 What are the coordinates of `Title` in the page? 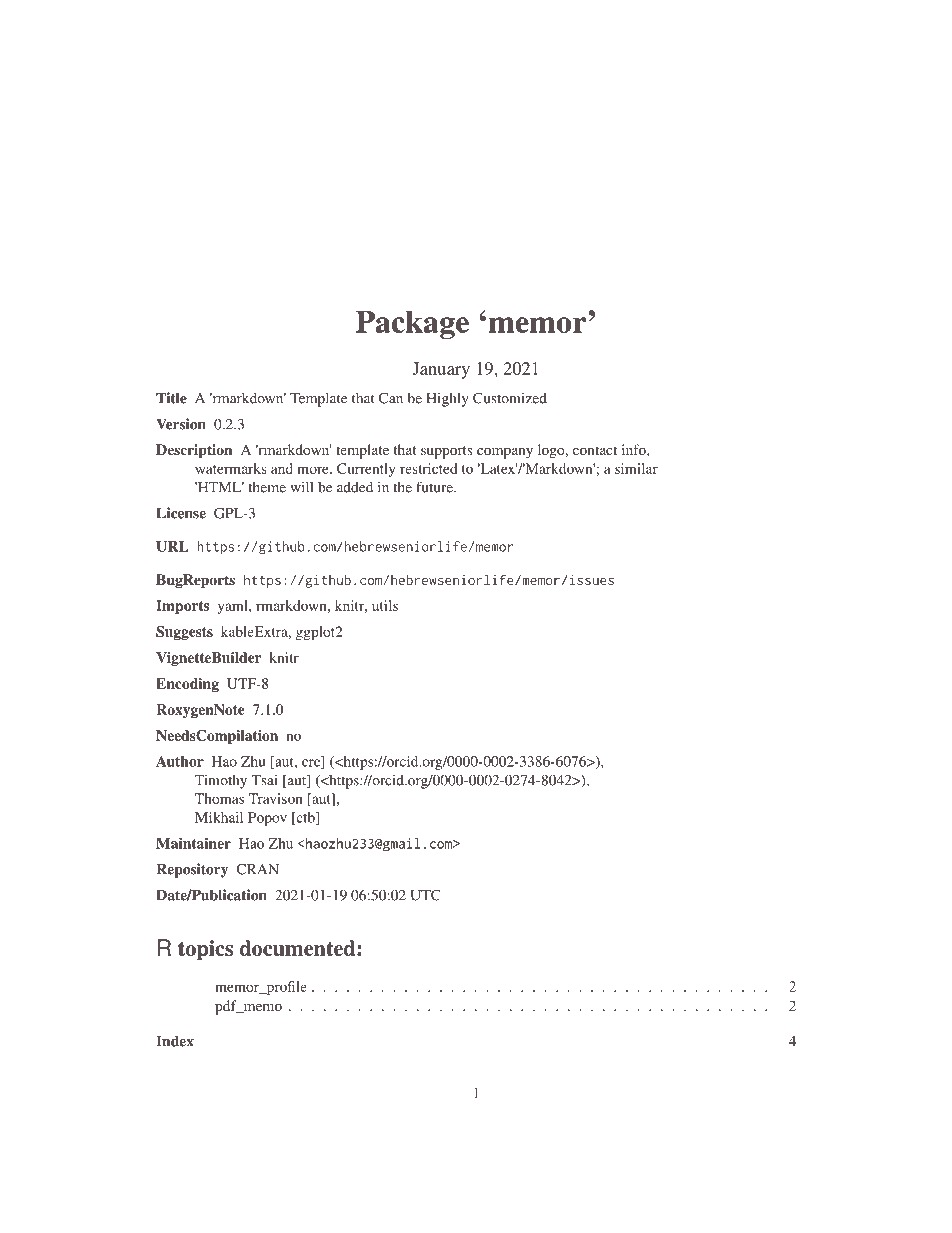 It's located at (171, 398).
